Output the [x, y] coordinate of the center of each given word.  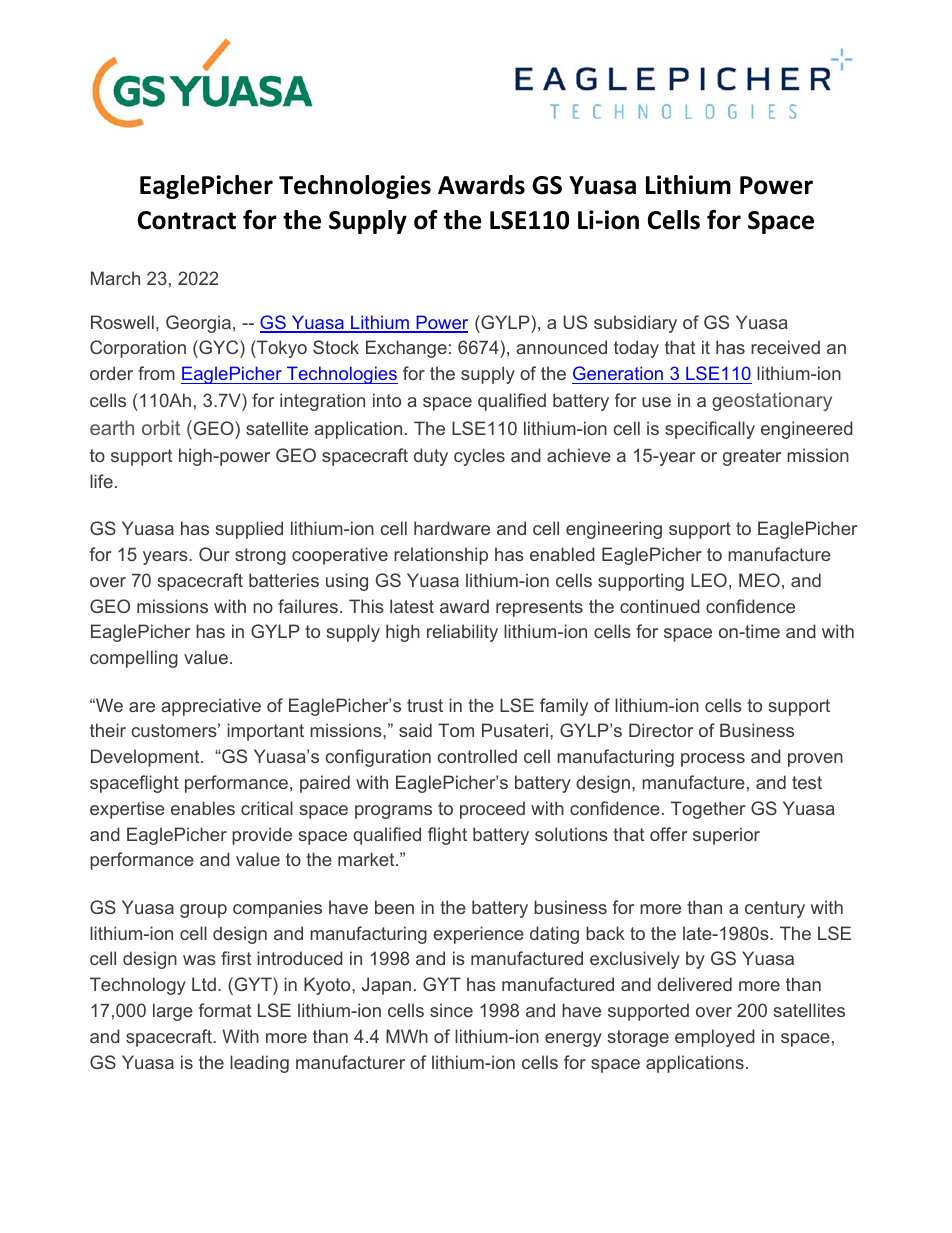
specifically [710, 430]
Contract [187, 220]
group [203, 911]
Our [214, 554]
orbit [161, 427]
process [713, 760]
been [394, 907]
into [387, 400]
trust [425, 705]
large [173, 1012]
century [775, 909]
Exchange [406, 349]
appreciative [211, 707]
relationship [441, 556]
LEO [709, 580]
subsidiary [635, 324]
